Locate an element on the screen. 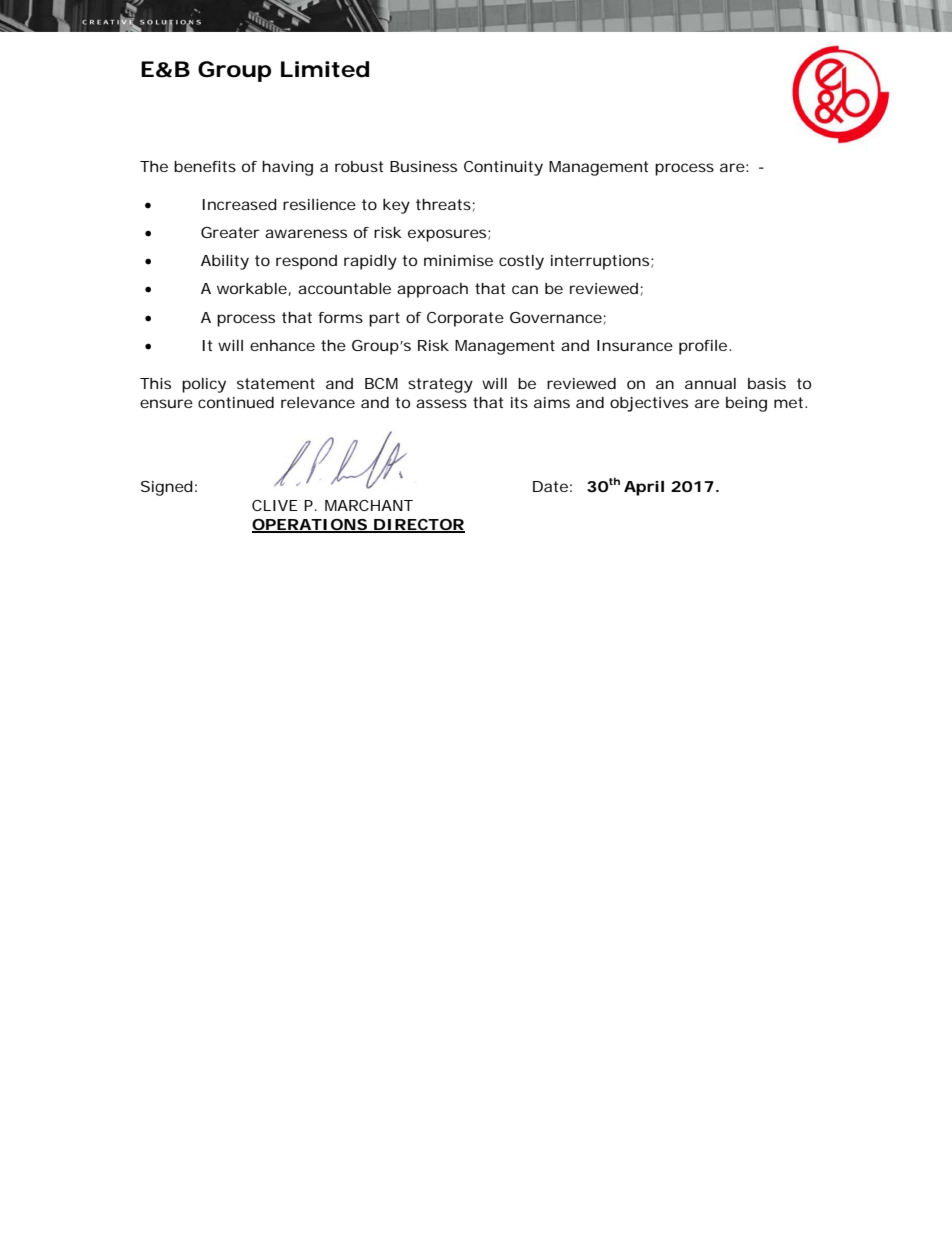 The height and width of the screenshot is (1233, 952). MARCHANT is located at coordinates (369, 505).
